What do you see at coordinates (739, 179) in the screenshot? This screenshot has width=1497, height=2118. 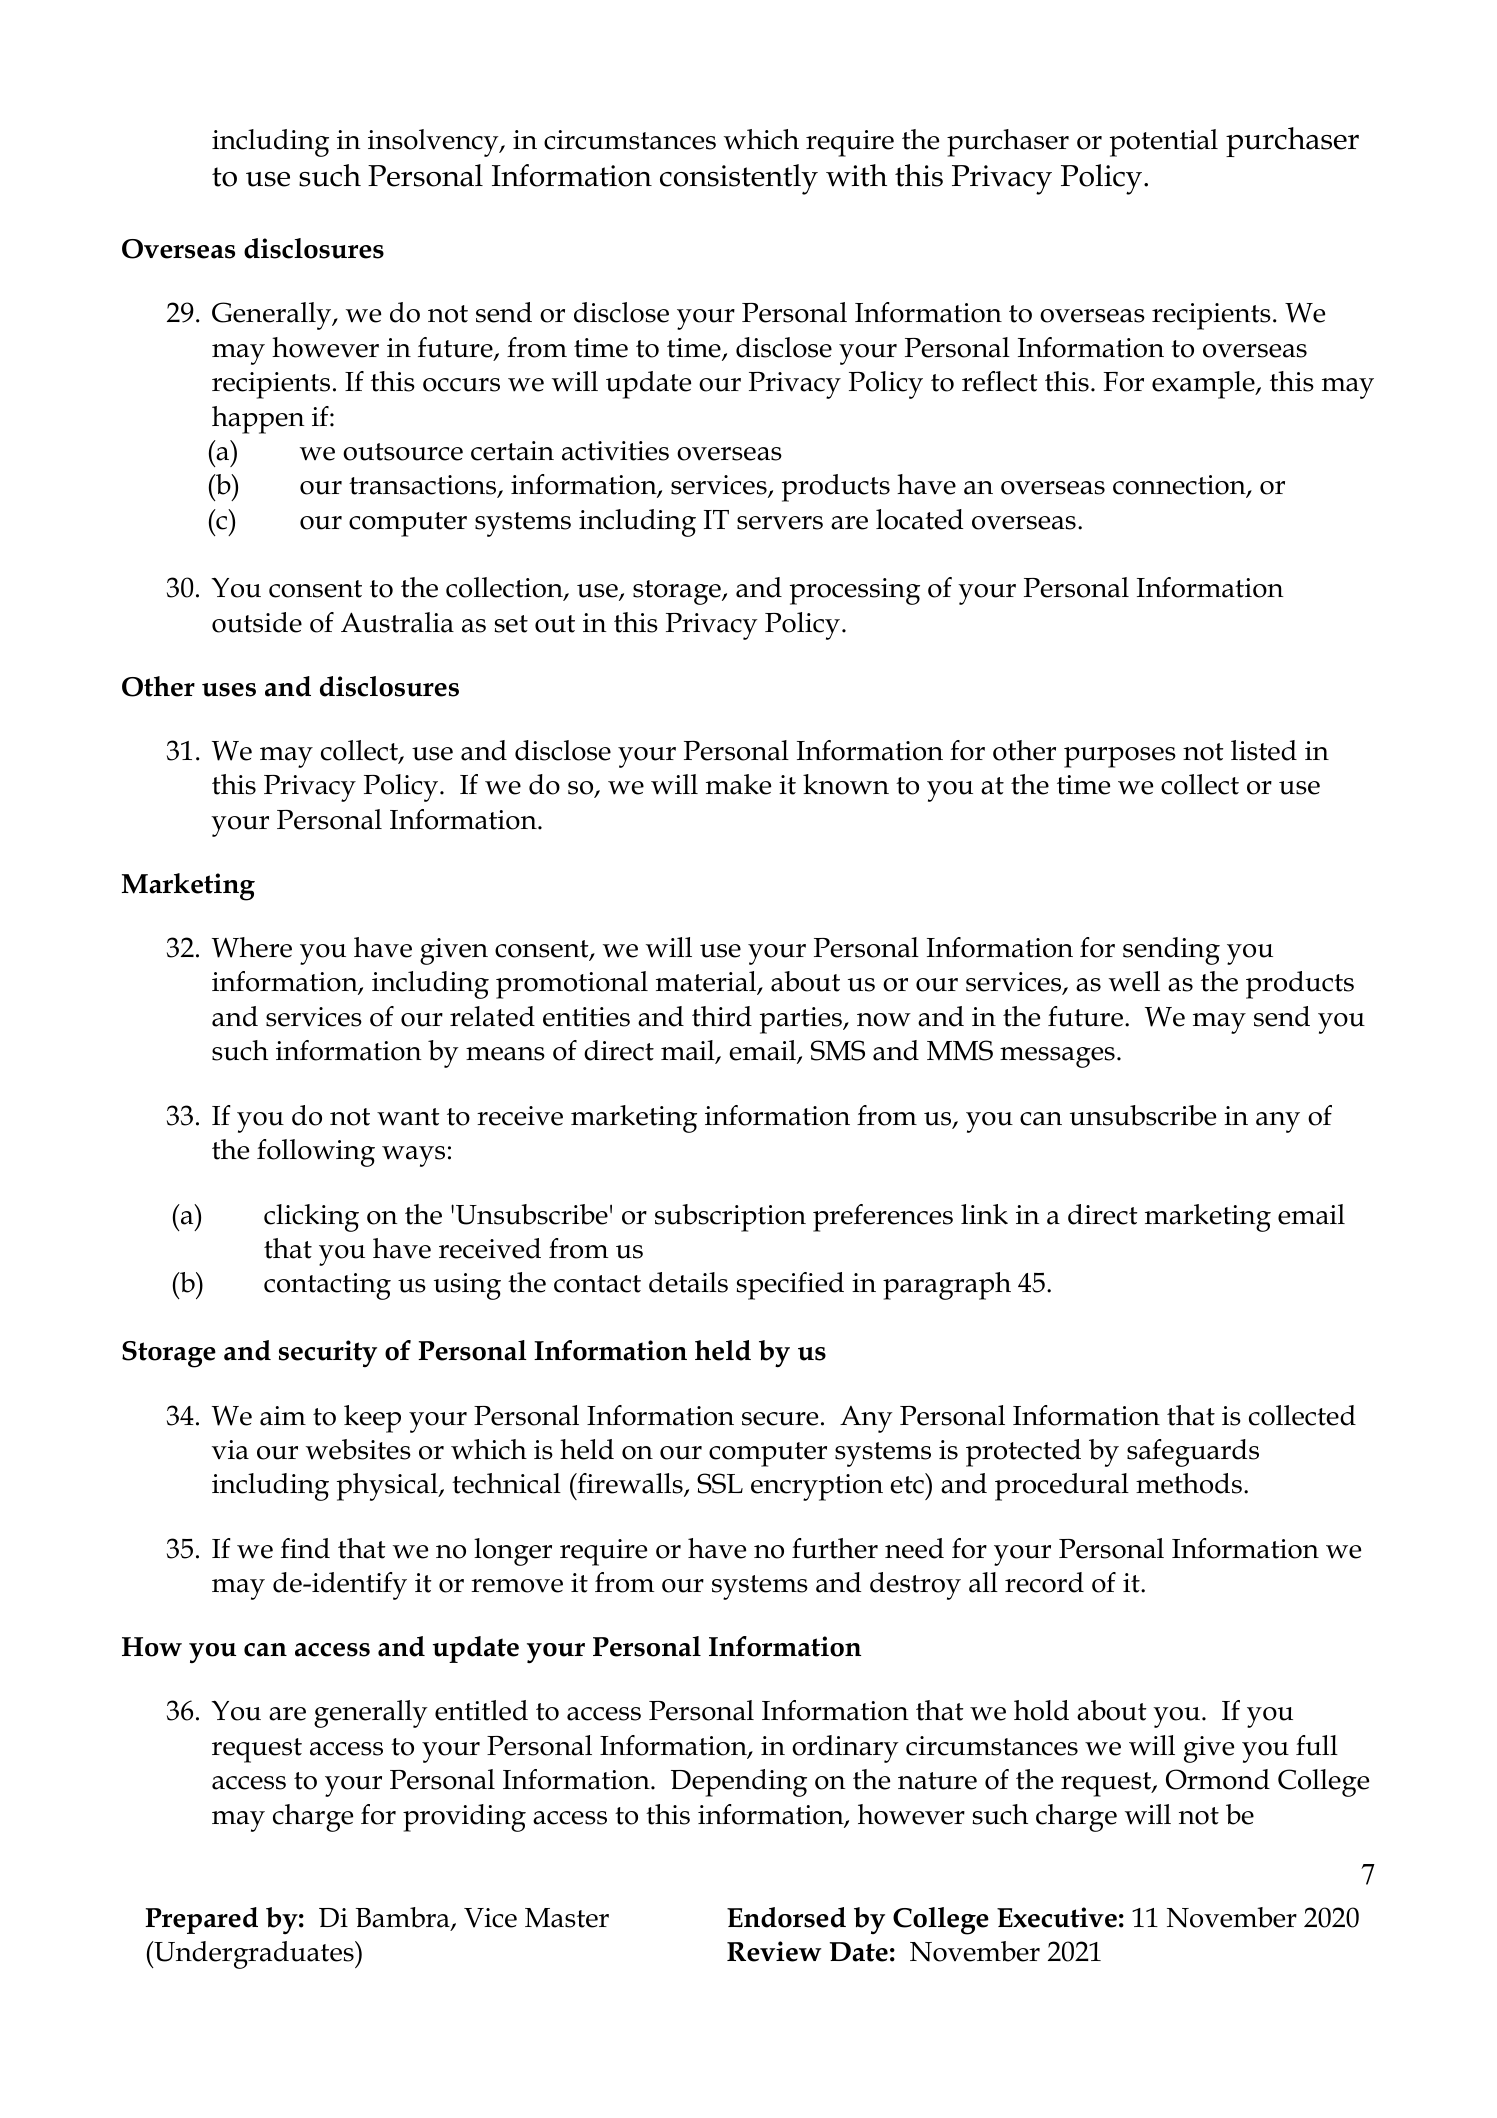 I see `consistently` at bounding box center [739, 179].
